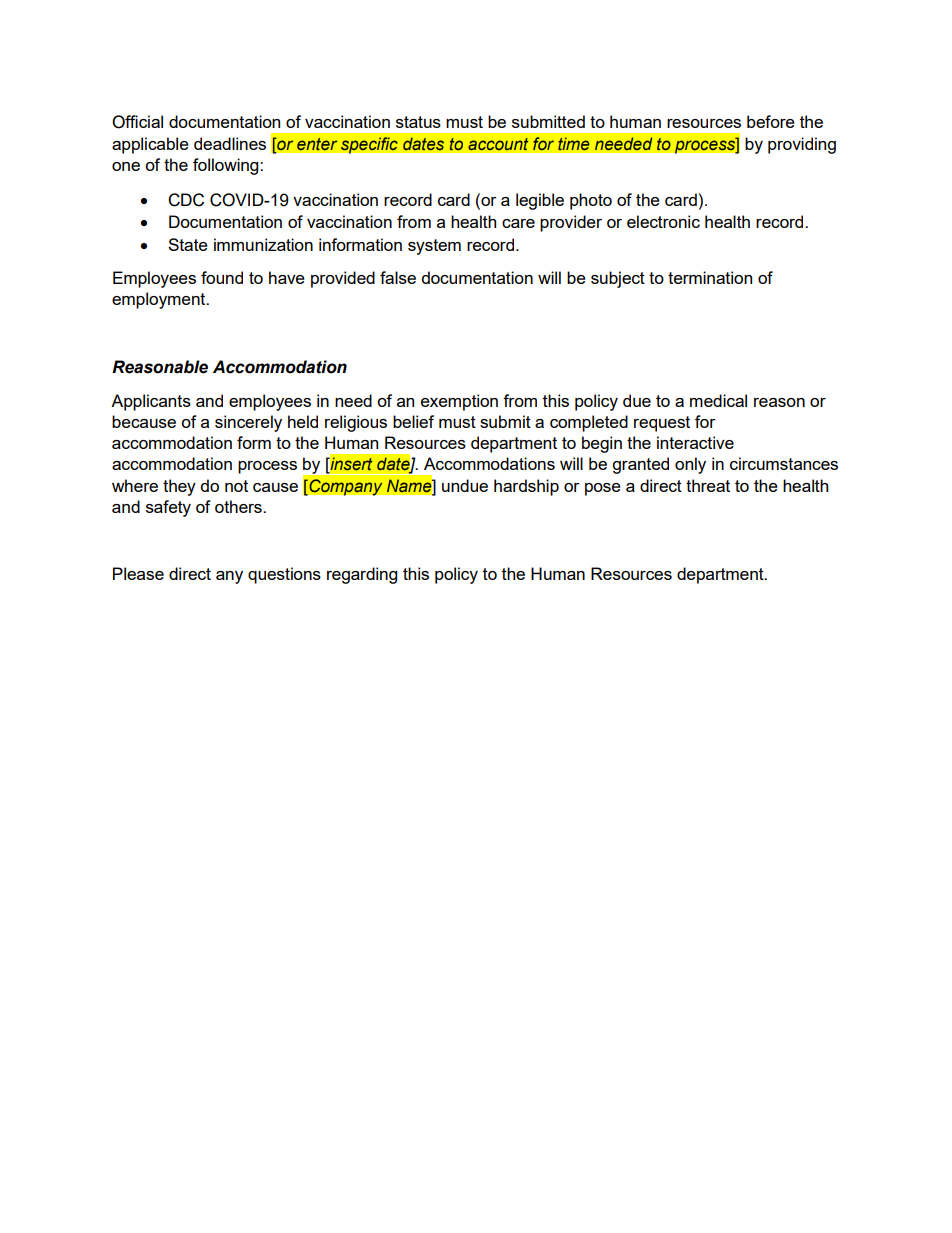  Describe the element at coordinates (362, 575) in the document. I see `regarding` at that location.
